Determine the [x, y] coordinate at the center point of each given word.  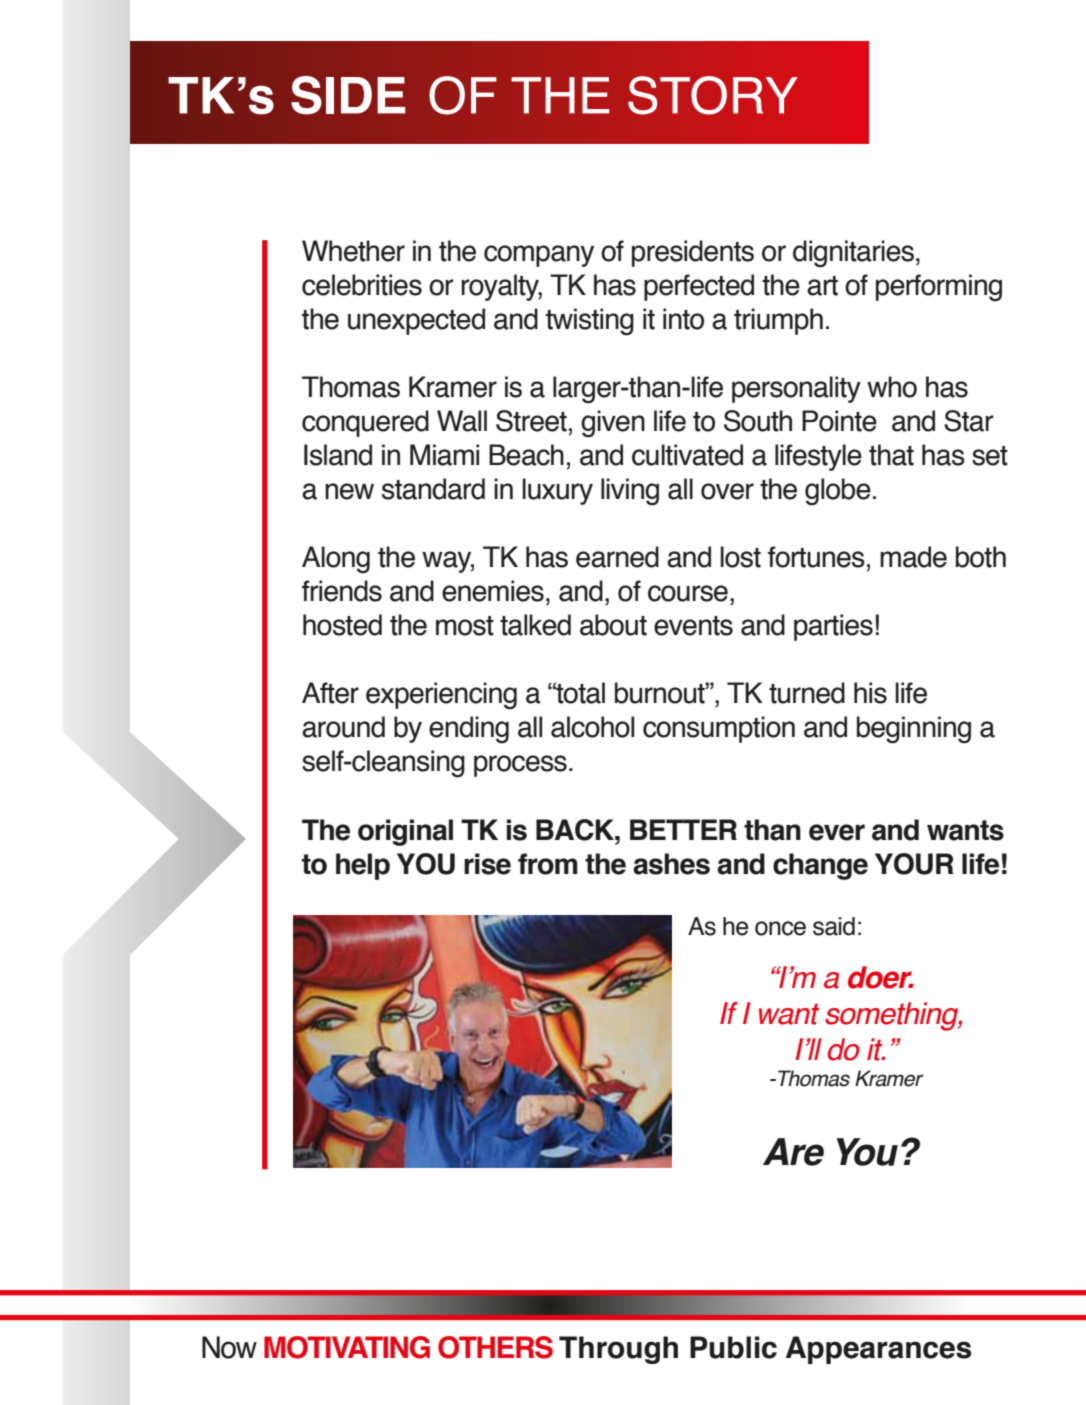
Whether [353, 251]
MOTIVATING [347, 1347]
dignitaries [853, 254]
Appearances [878, 1350]
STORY [713, 95]
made [913, 557]
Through [618, 1350]
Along [336, 559]
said [834, 926]
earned [617, 557]
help [363, 866]
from [548, 864]
